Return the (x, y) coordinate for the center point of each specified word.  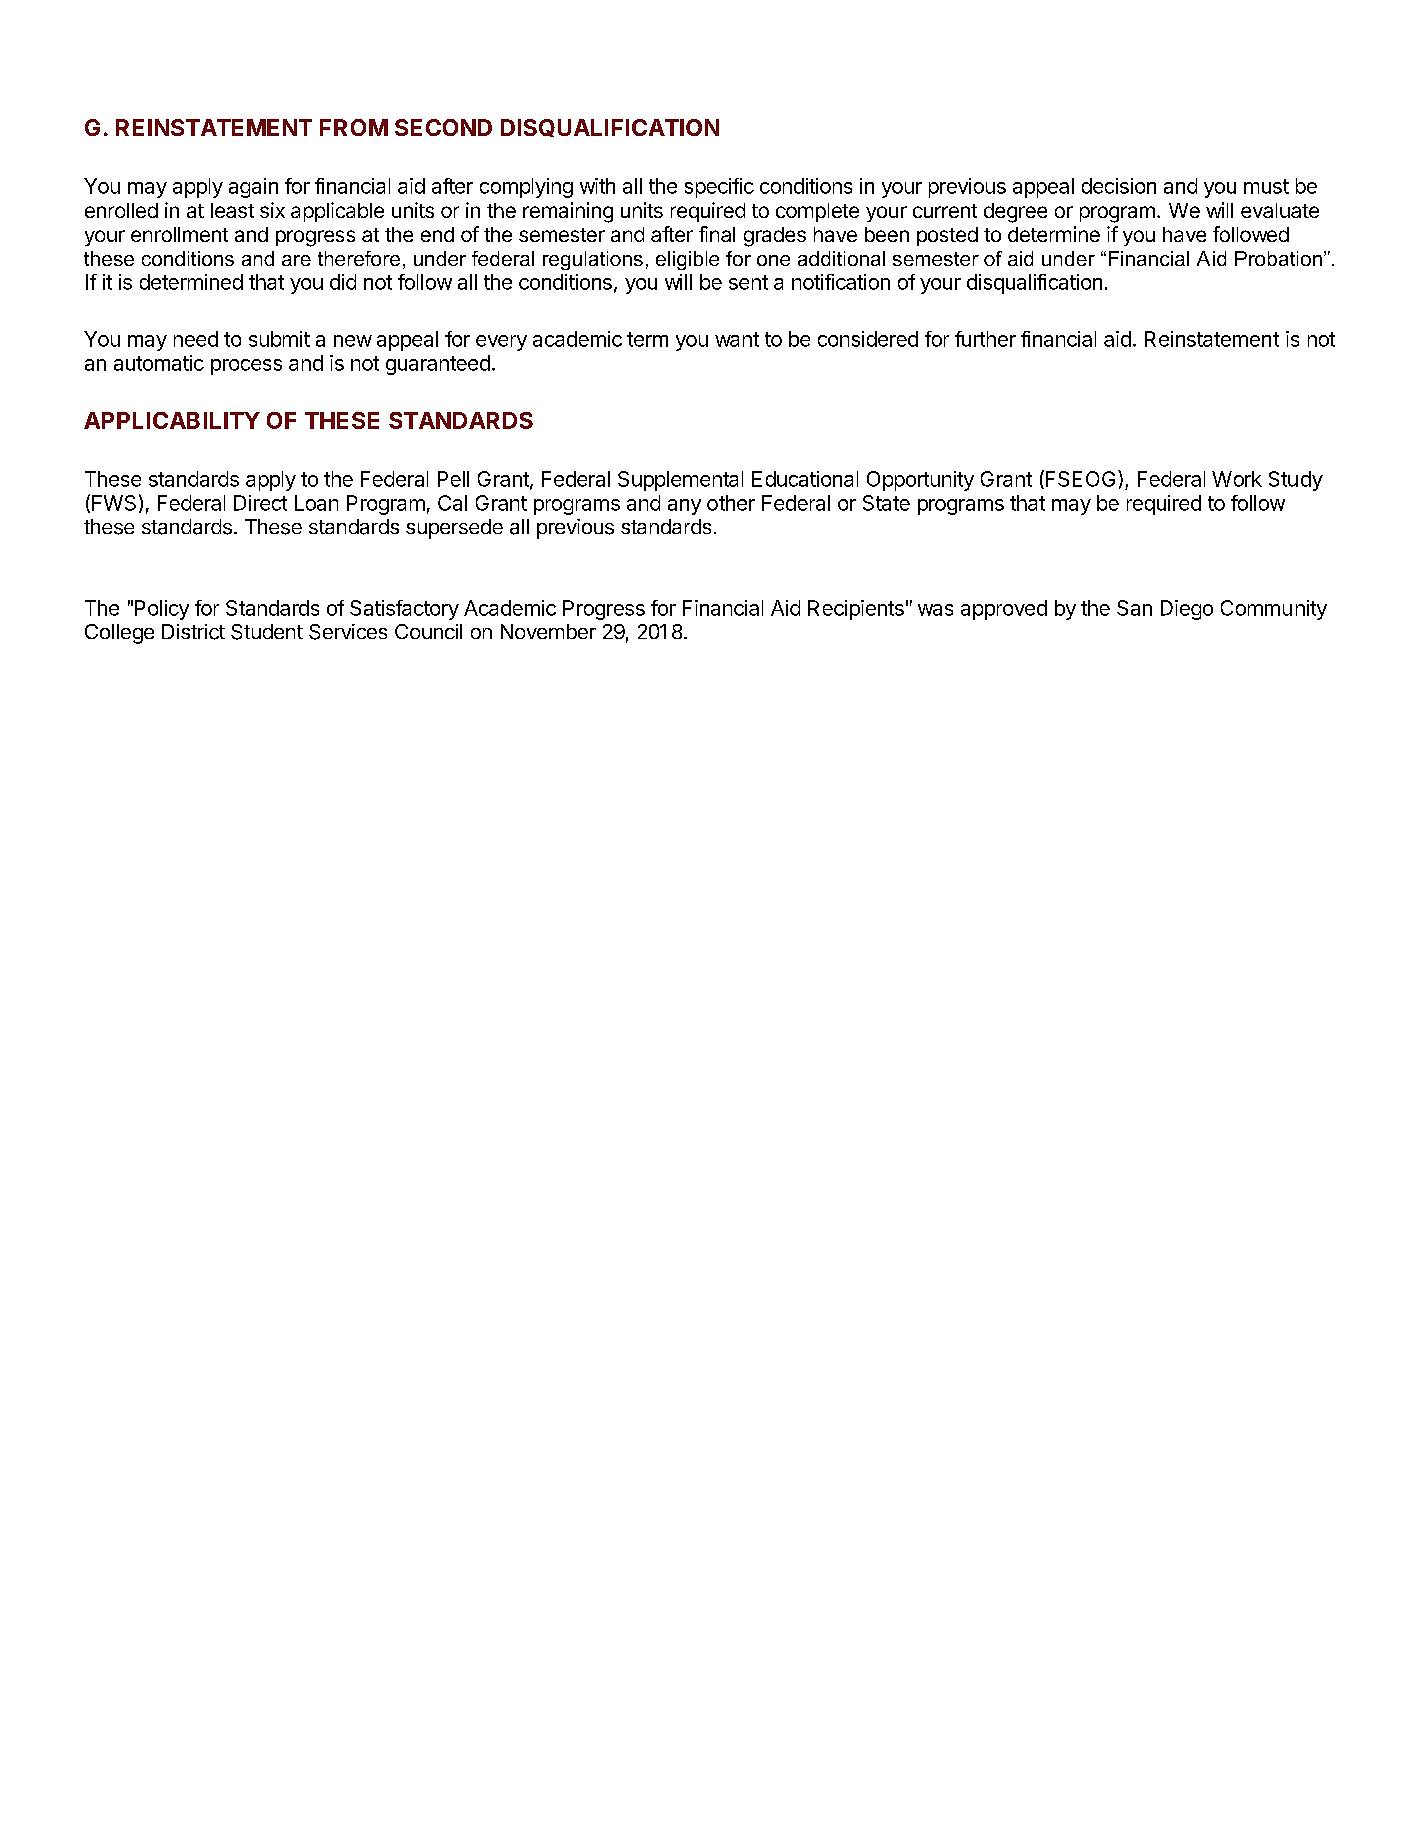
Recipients (856, 610)
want (737, 339)
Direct (260, 503)
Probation (1278, 258)
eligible (687, 260)
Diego (1187, 610)
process (246, 367)
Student (267, 632)
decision (1119, 186)
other (731, 503)
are (296, 260)
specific (719, 188)
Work (1237, 479)
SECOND (443, 127)
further (985, 339)
